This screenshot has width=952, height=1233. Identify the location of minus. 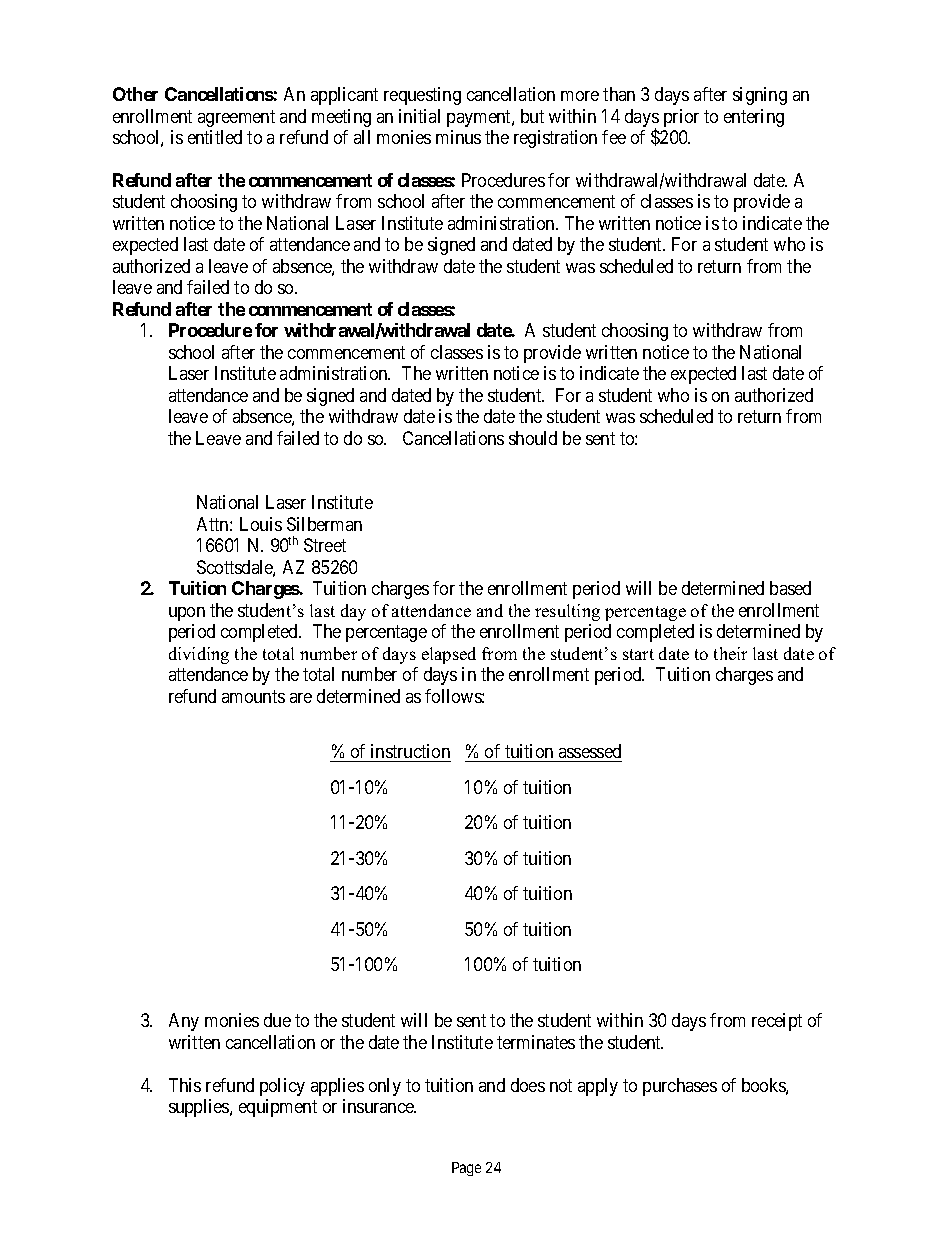
(458, 137).
